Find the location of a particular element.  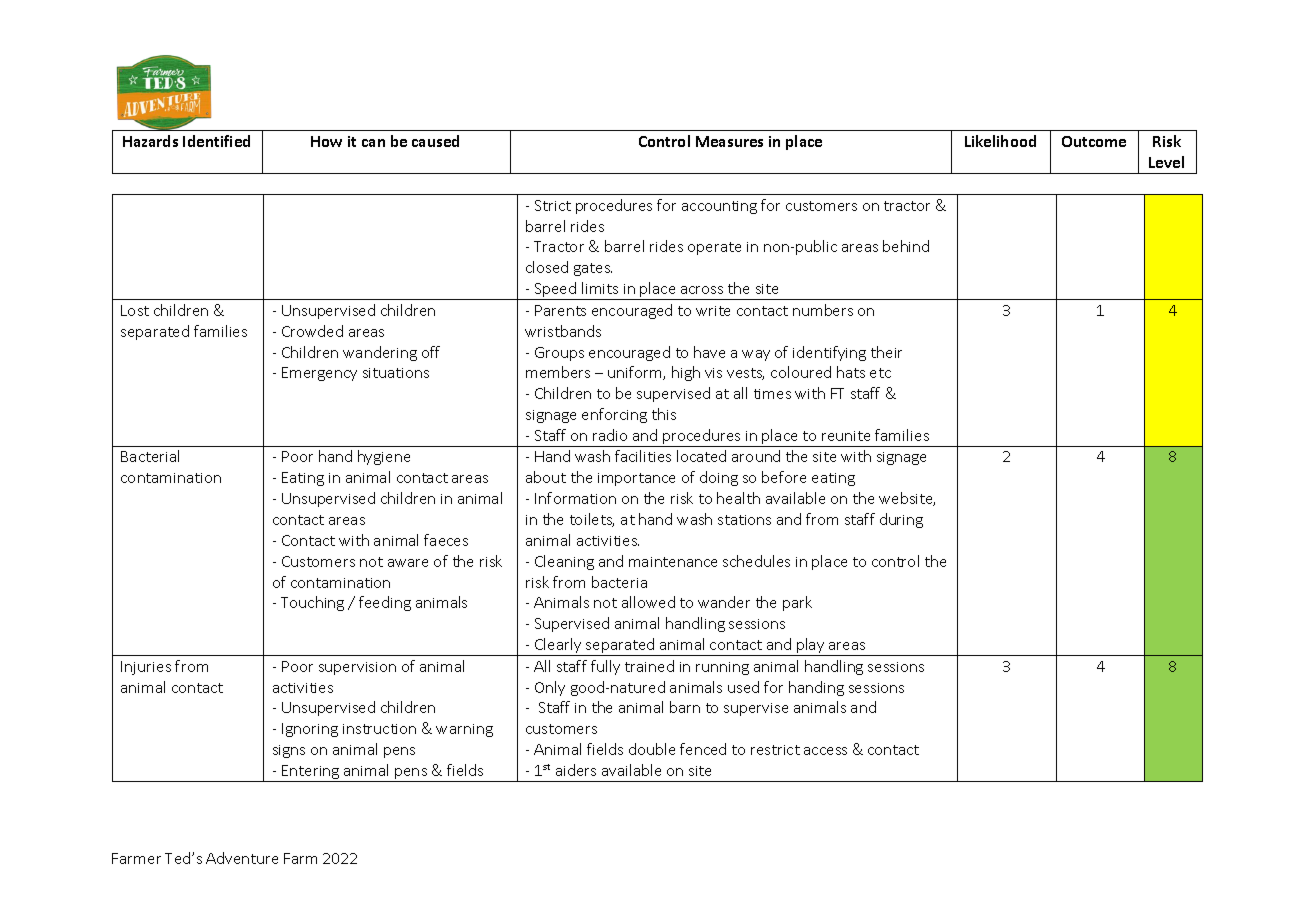

access is located at coordinates (825, 751).
